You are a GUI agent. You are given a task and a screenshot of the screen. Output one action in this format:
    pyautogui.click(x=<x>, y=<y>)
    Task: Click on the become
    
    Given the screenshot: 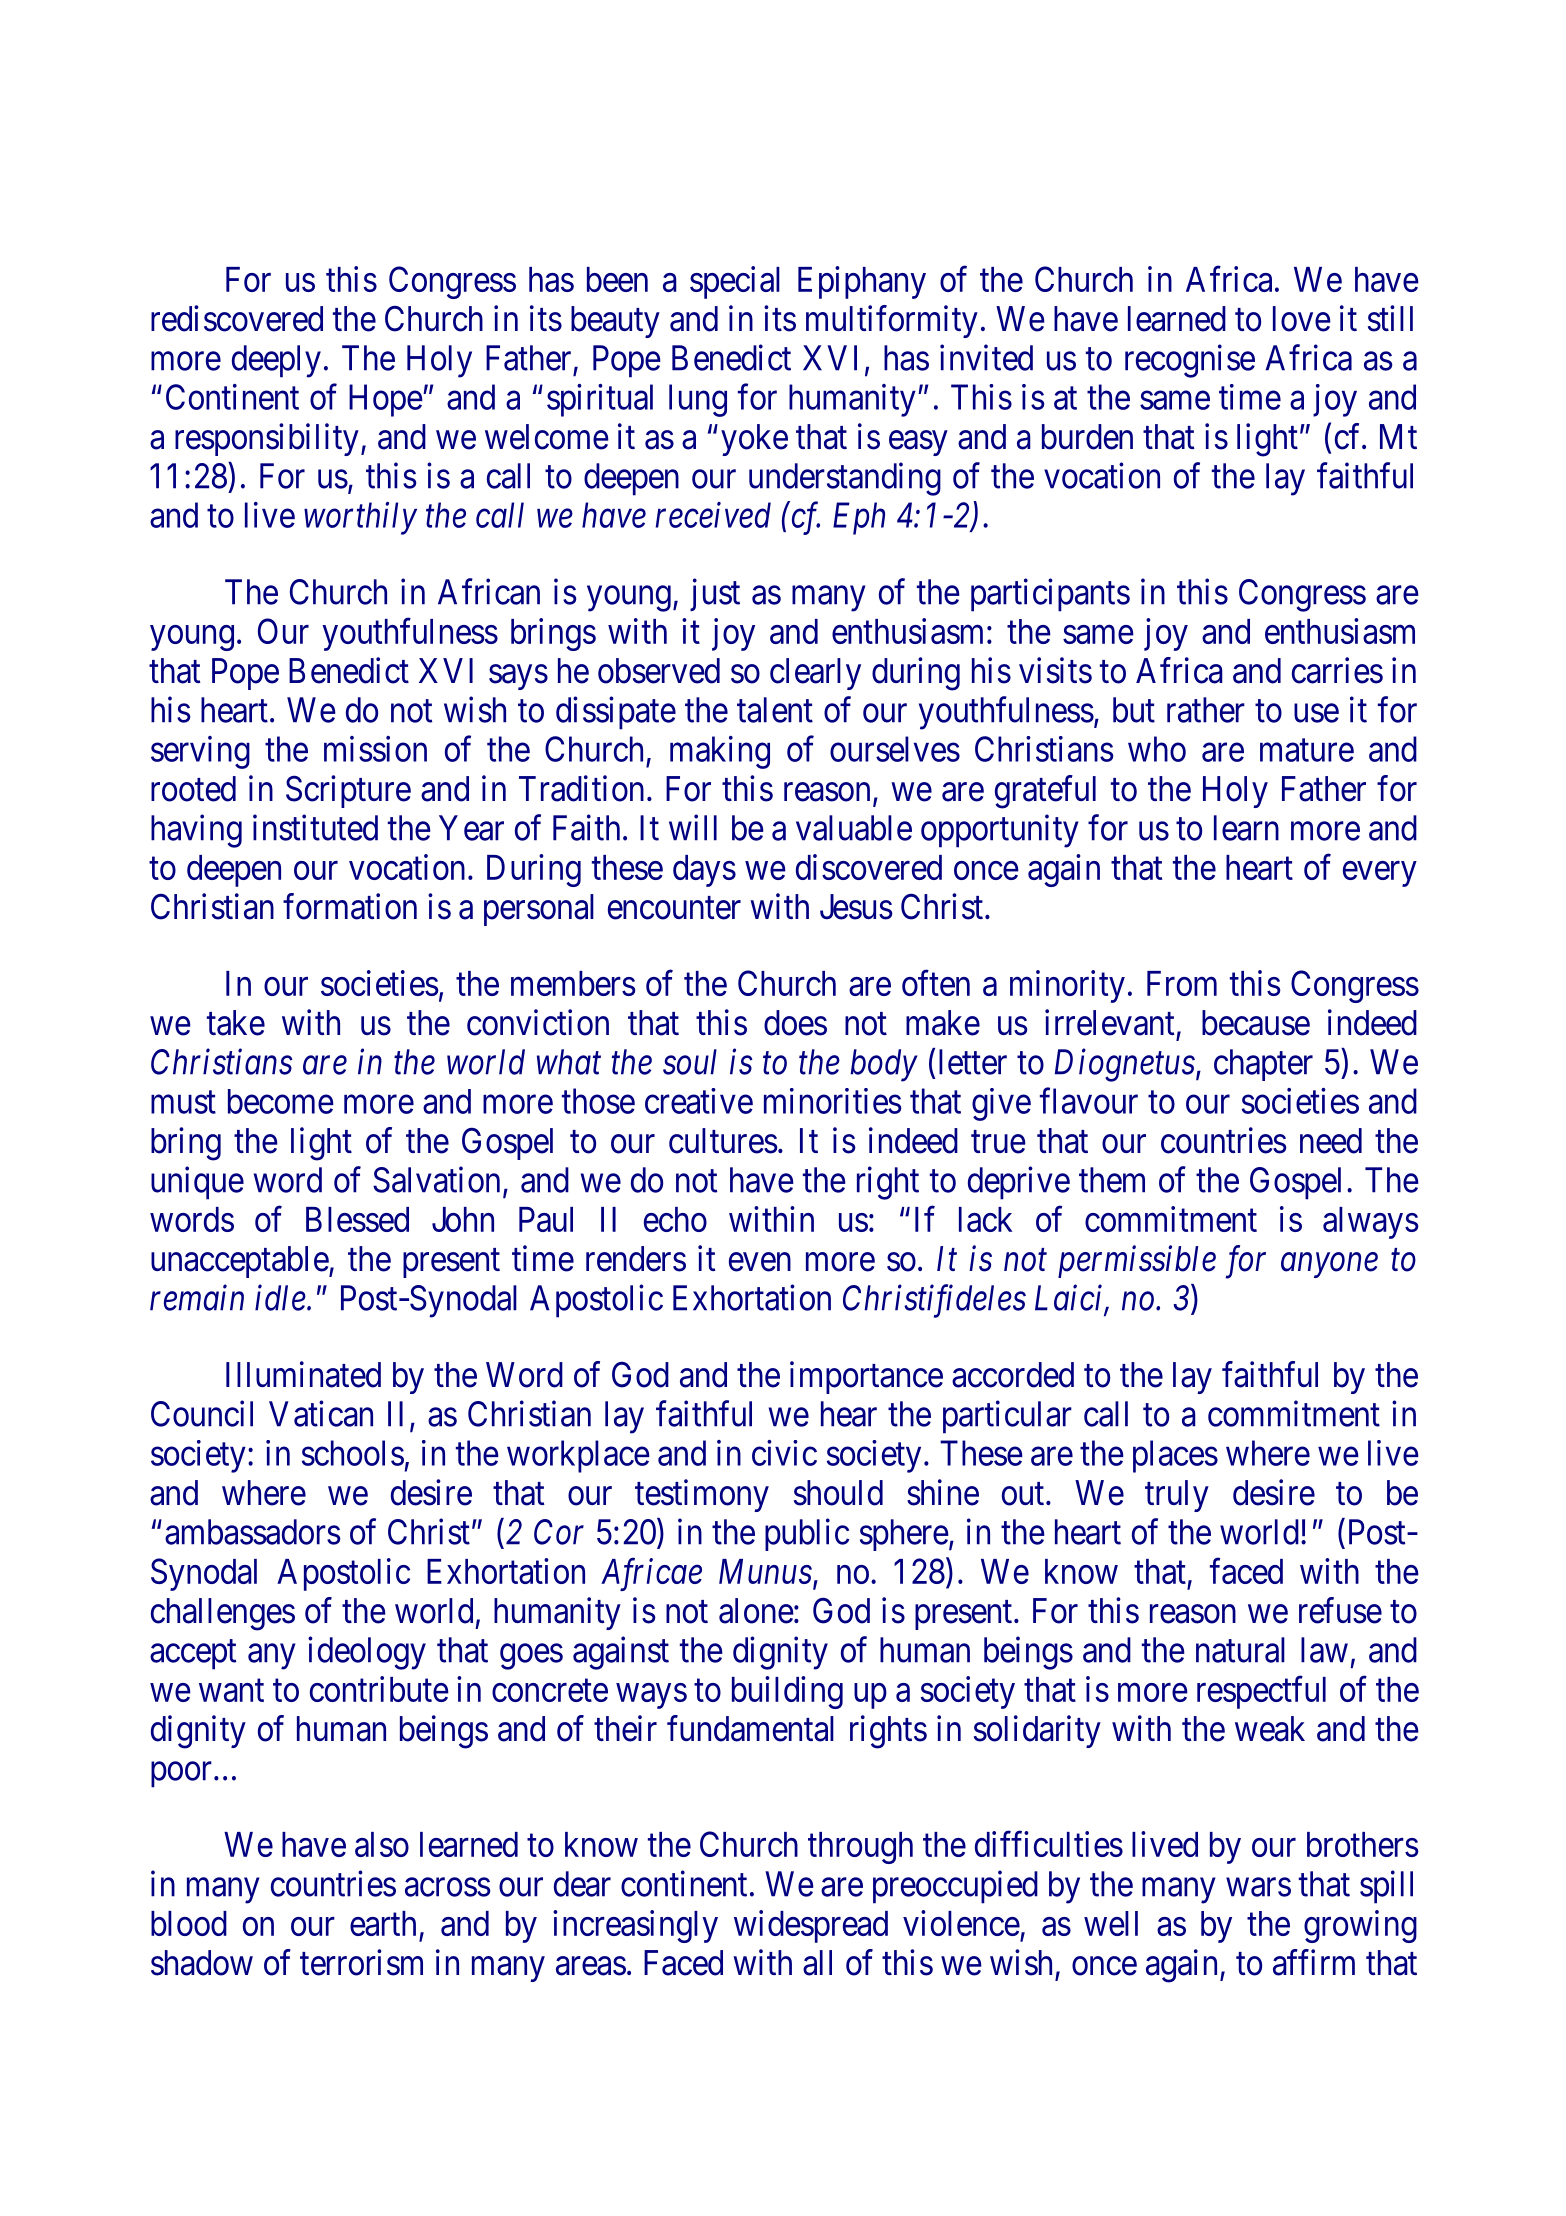 What is the action you would take?
    pyautogui.click(x=281, y=1101)
